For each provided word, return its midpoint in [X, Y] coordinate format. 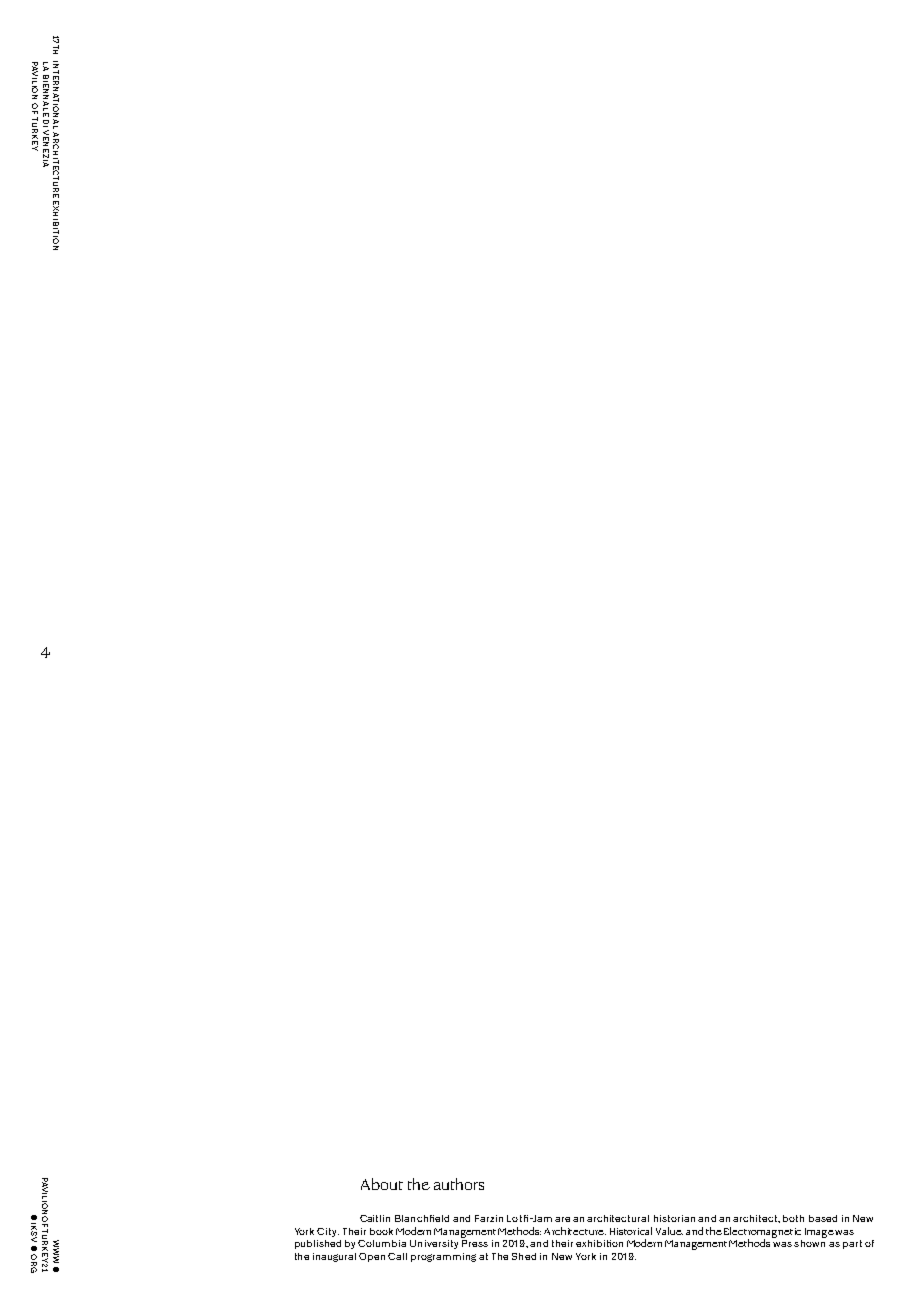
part [852, 1244]
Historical [631, 1231]
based [823, 1218]
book [381, 1231]
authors [459, 1184]
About [382, 1184]
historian [674, 1218]
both [793, 1218]
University [434, 1244]
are [562, 1219]
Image [819, 1233]
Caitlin [375, 1218]
